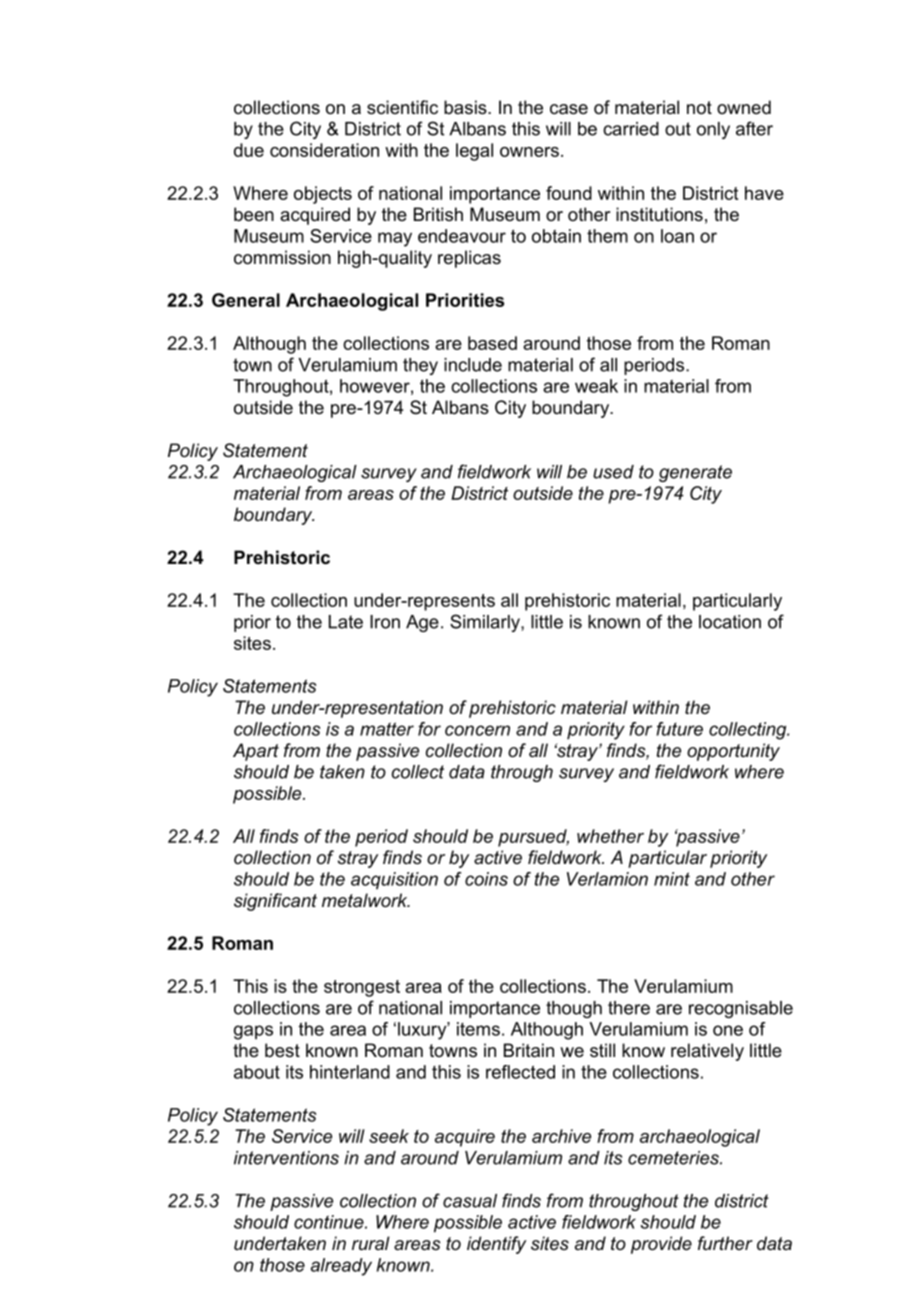 This screenshot has width=924, height=1308. Describe the element at coordinates (713, 130) in the screenshot. I see `only` at that location.
